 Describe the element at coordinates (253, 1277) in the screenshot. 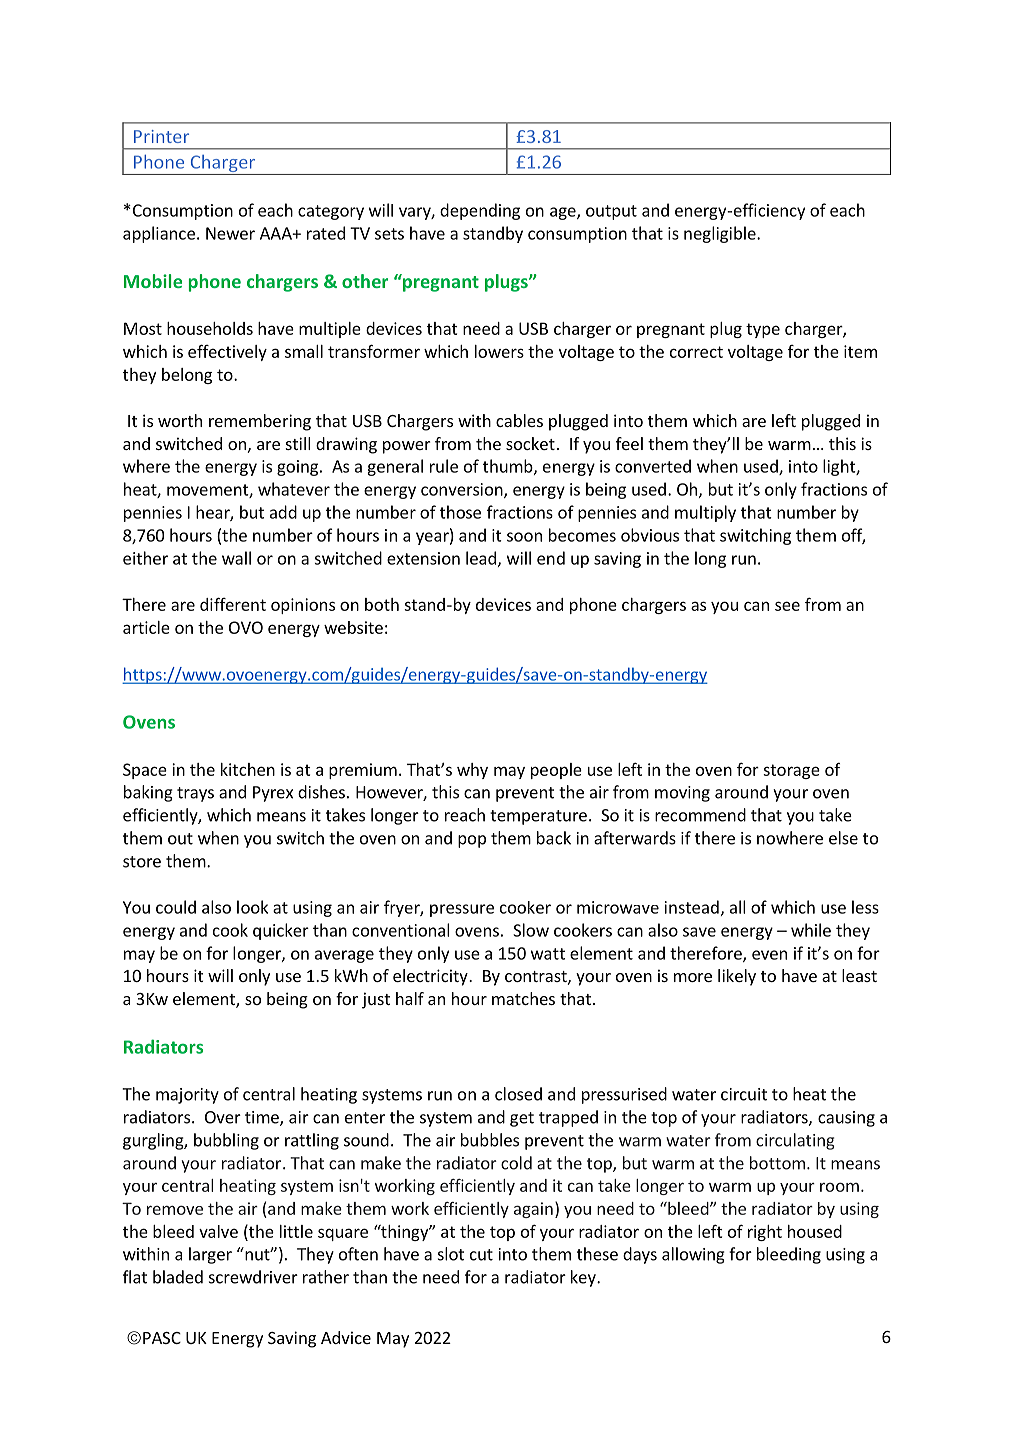

I see `screwdriver` at that location.
